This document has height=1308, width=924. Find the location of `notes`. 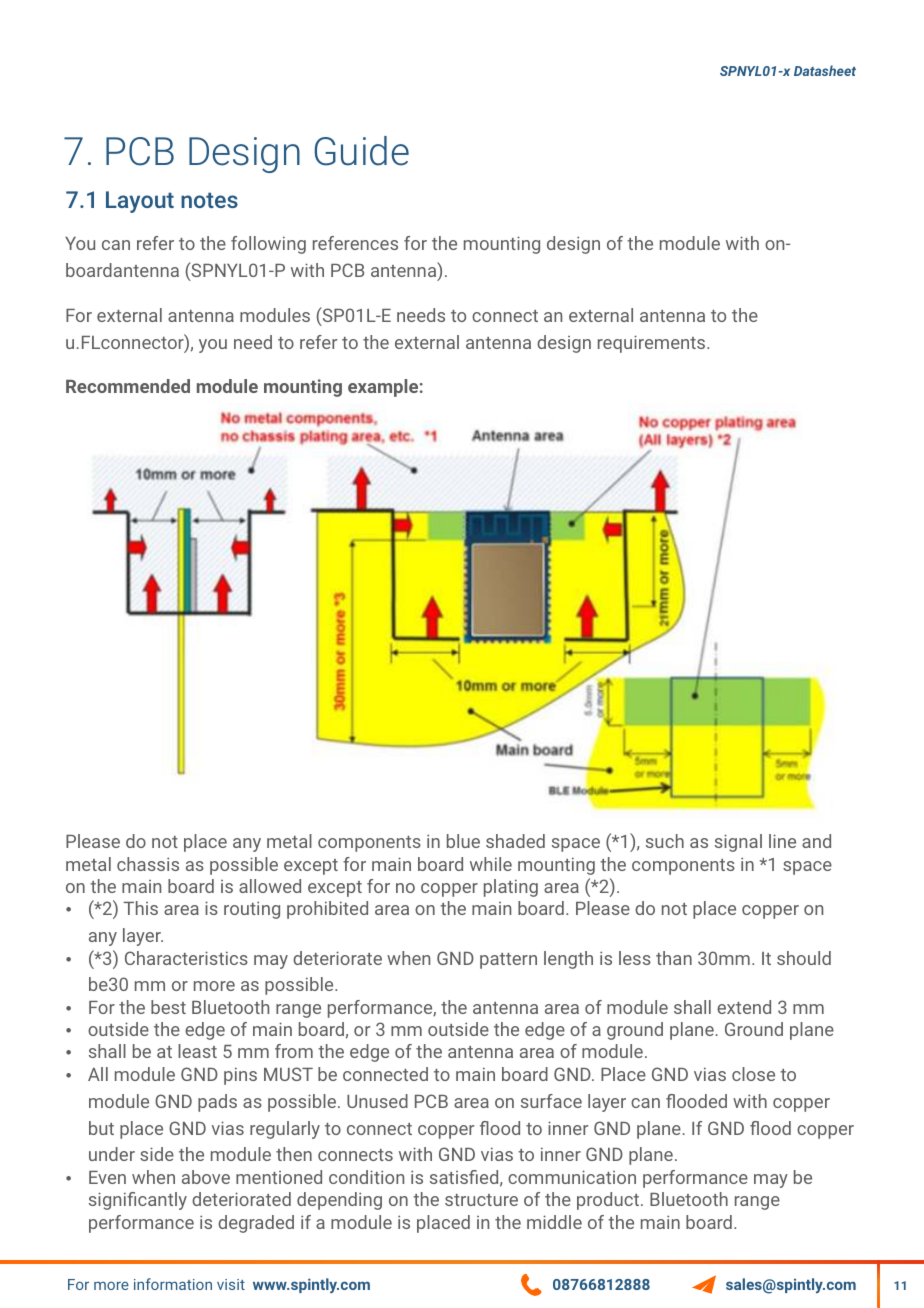

notes is located at coordinates (209, 200).
